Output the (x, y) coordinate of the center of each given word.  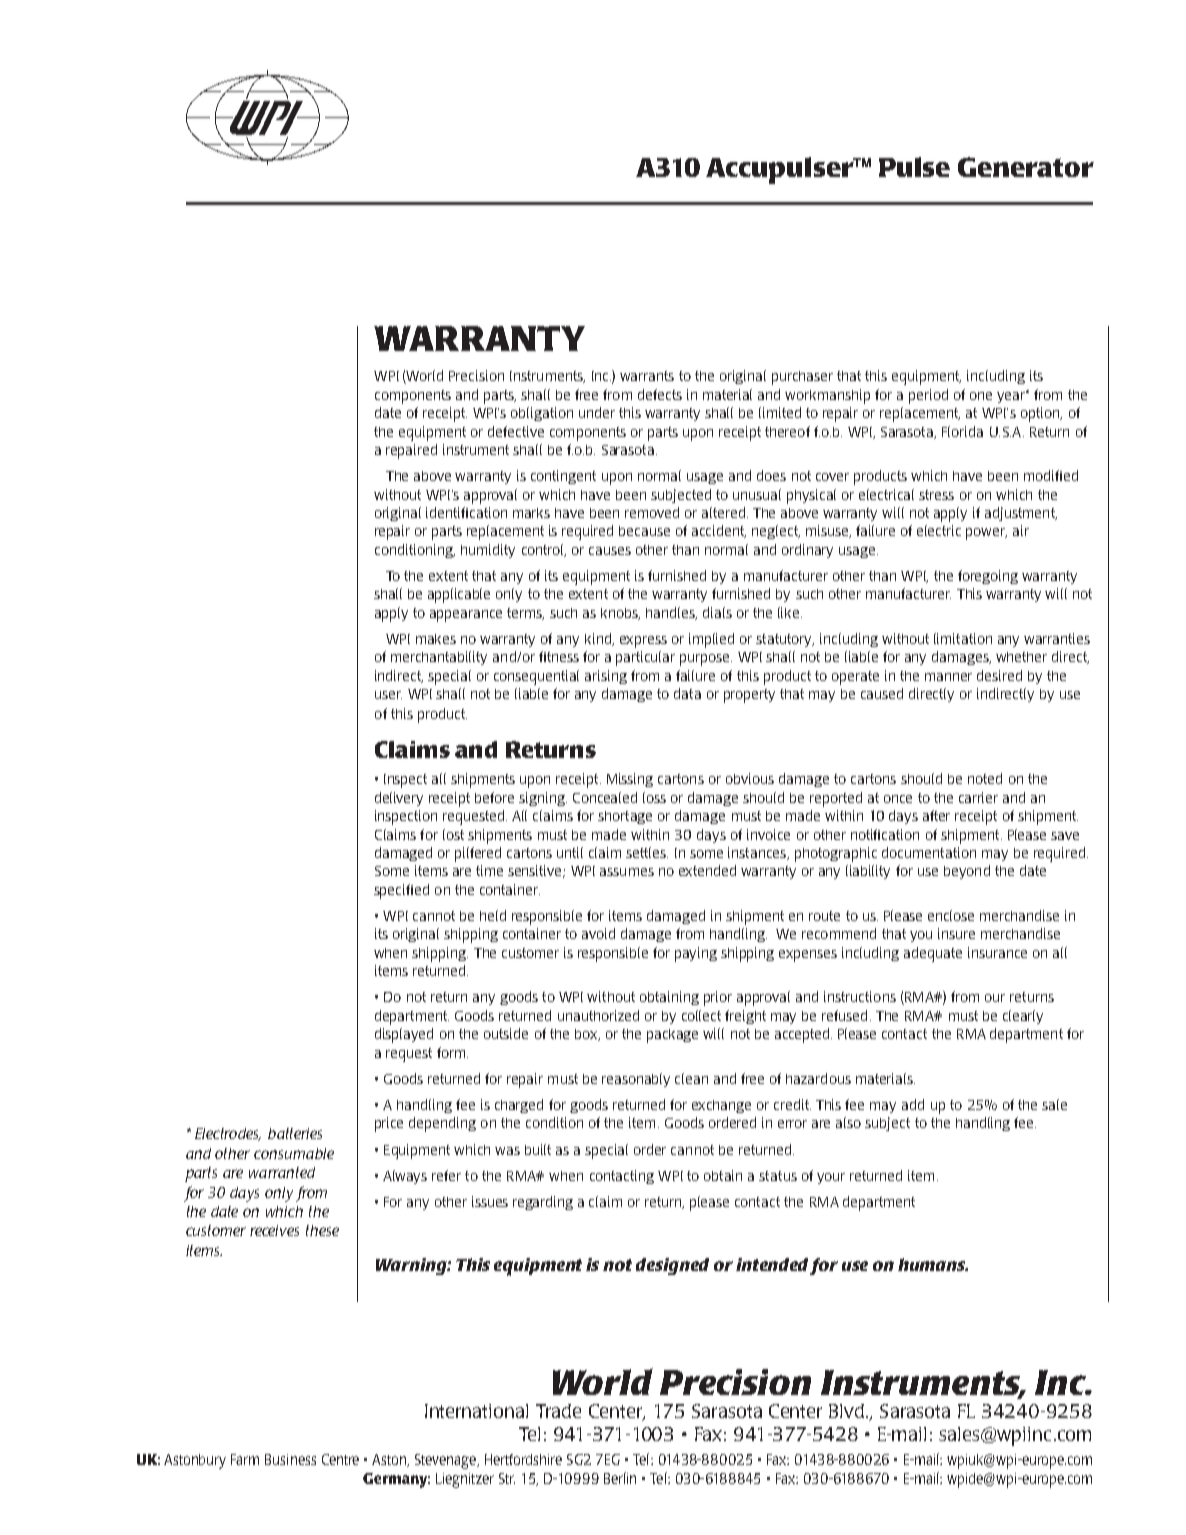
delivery (399, 799)
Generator (1026, 167)
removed (652, 512)
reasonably (636, 1080)
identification (466, 512)
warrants (647, 376)
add (913, 1104)
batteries (295, 1133)
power (986, 534)
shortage (625, 817)
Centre (340, 1459)
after (936, 815)
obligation (542, 414)
